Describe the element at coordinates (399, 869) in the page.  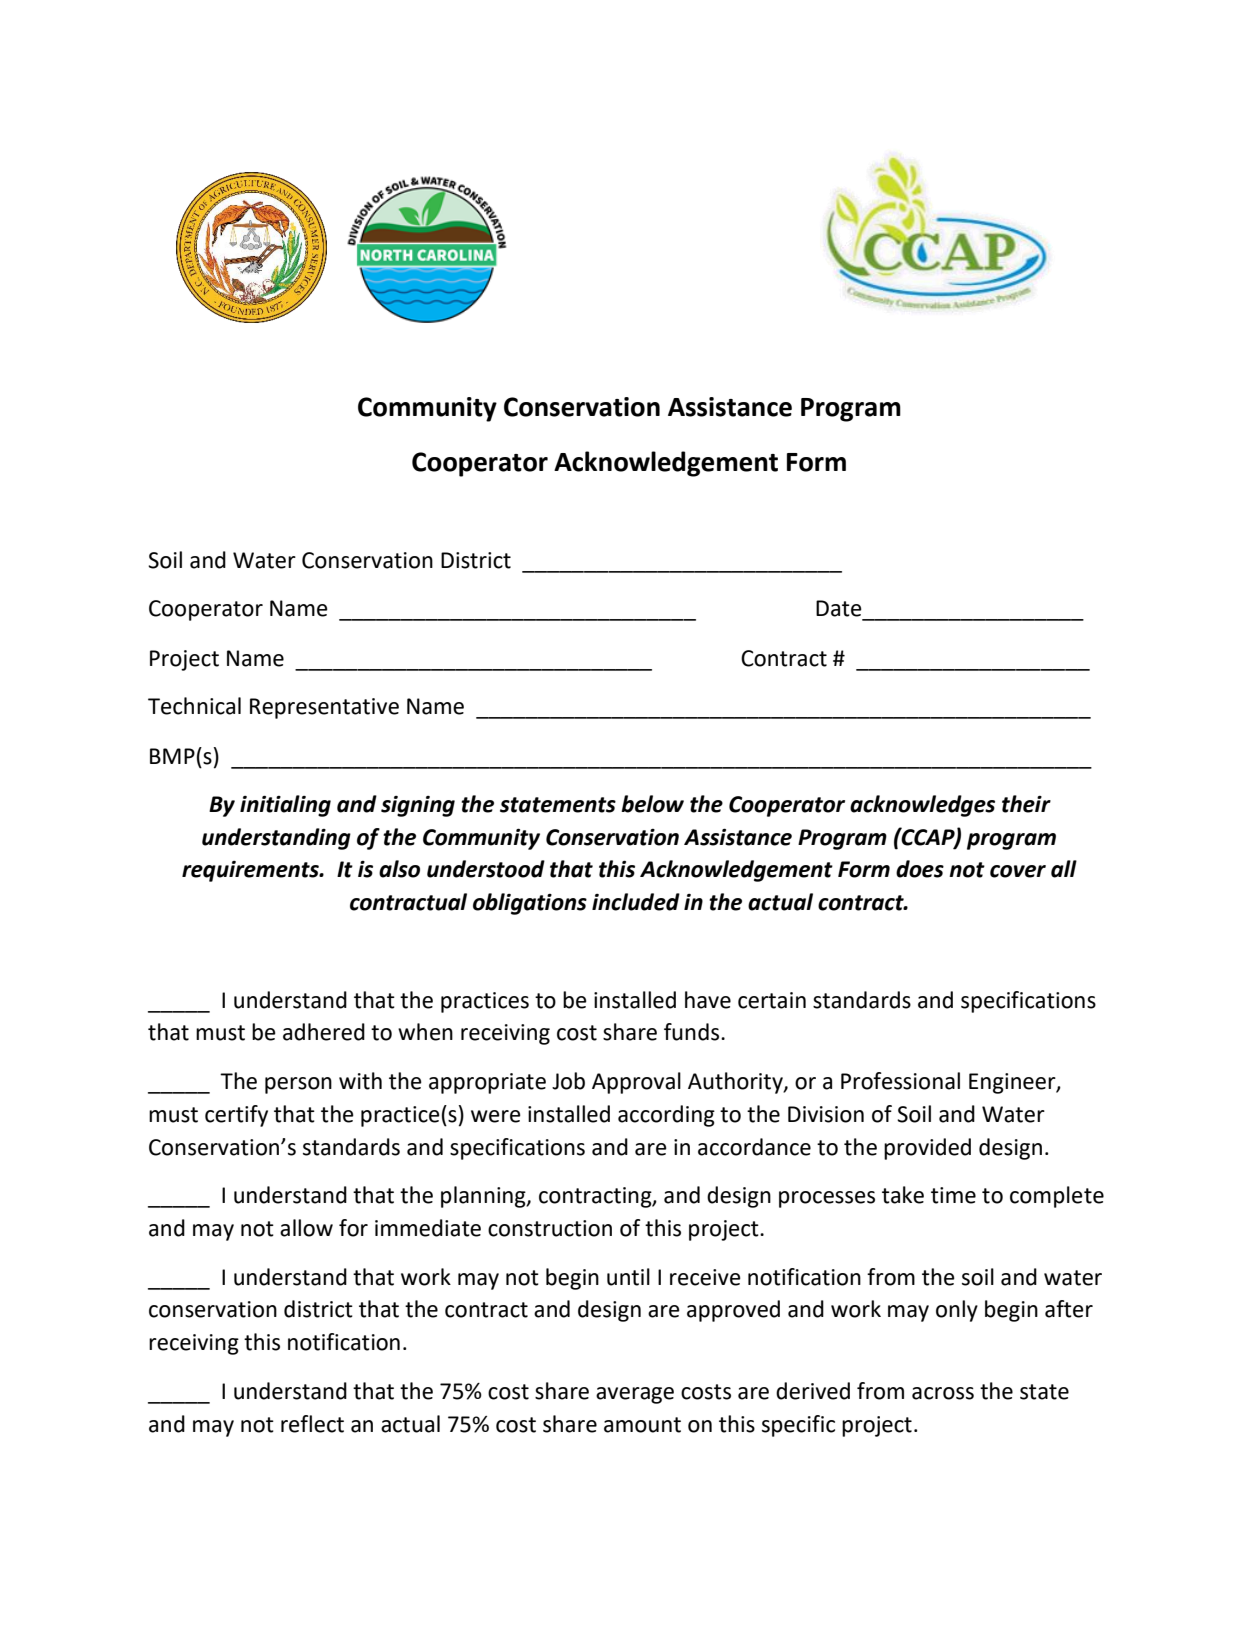
I see `also` at that location.
